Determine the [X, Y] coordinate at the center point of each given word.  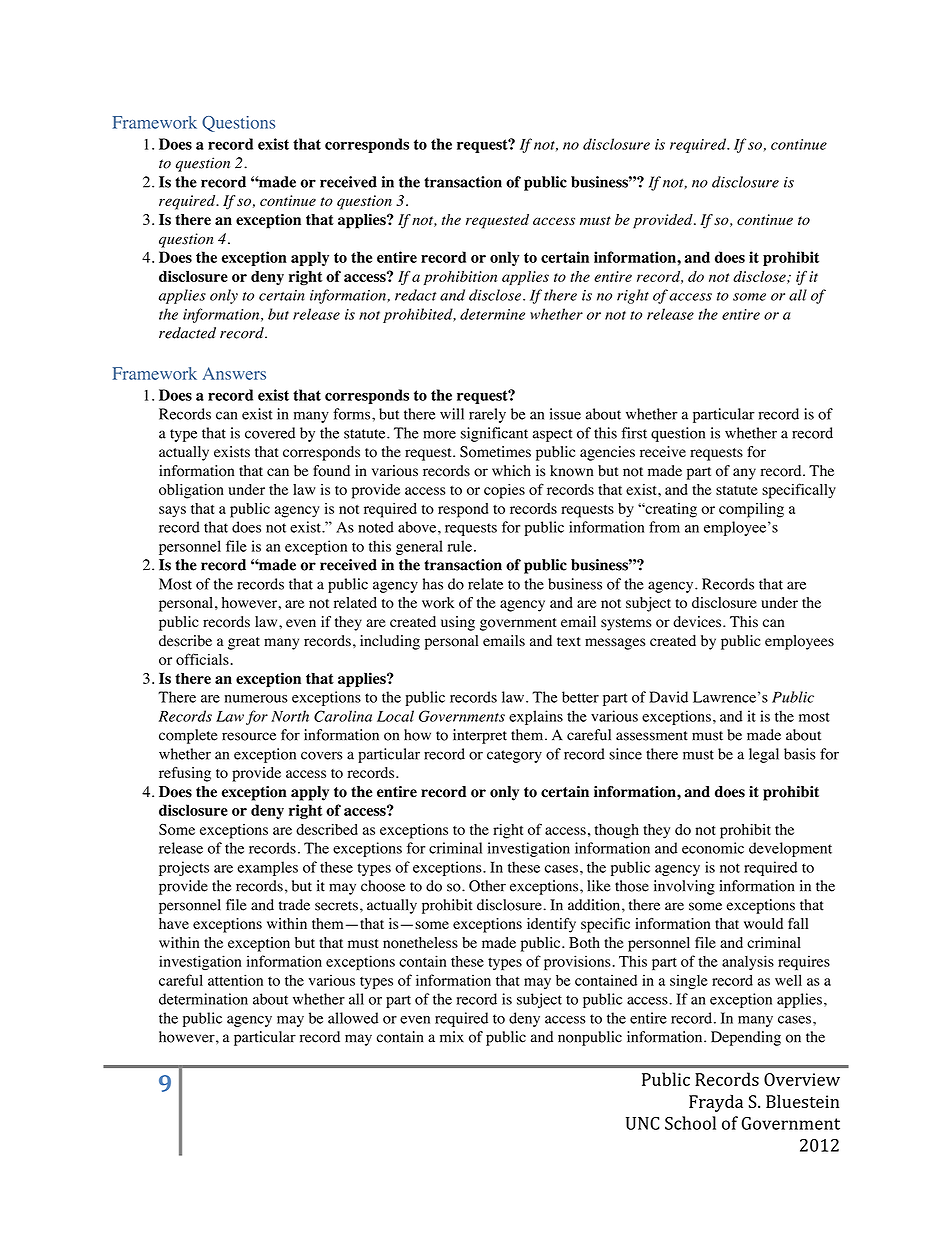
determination [203, 999]
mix [452, 1037]
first [634, 433]
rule [460, 546]
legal [764, 755]
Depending [746, 1038]
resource [249, 736]
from [664, 527]
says [172, 512]
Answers [234, 373]
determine [492, 314]
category [514, 756]
